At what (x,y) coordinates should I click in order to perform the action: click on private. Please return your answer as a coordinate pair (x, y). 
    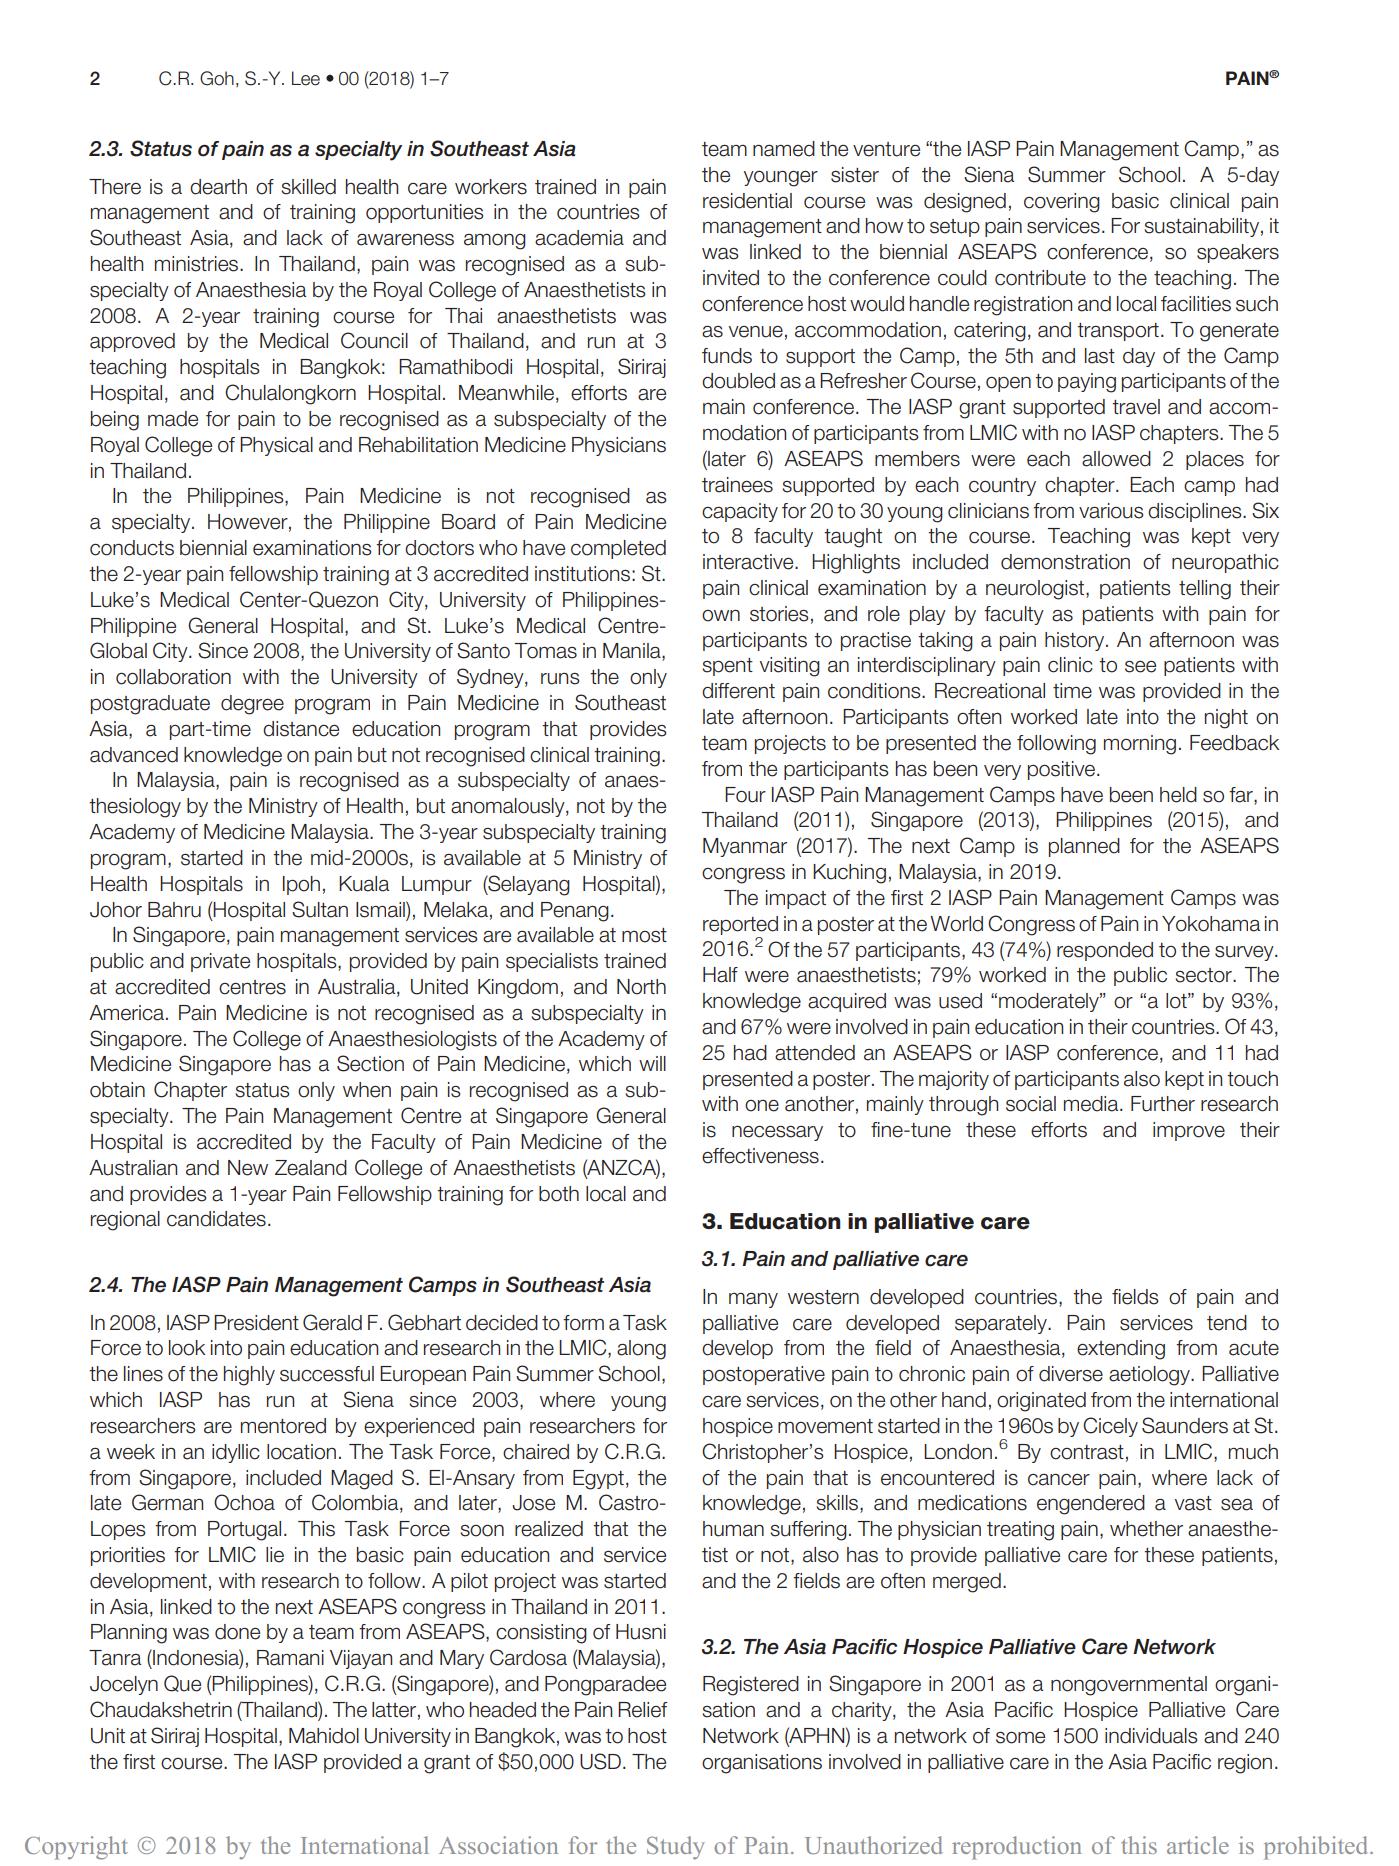
    Looking at the image, I should click on (220, 962).
